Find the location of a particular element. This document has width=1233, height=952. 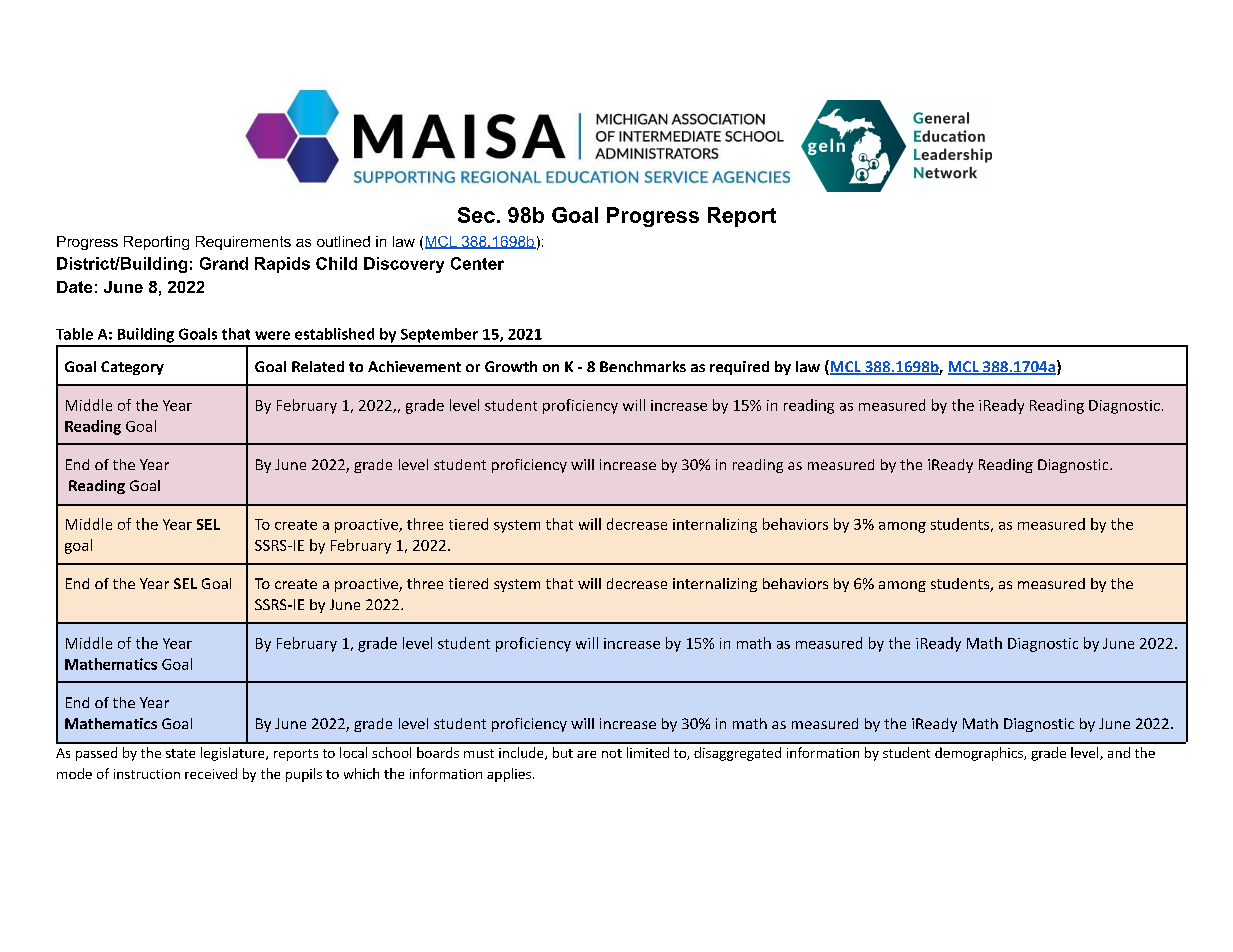

Growth is located at coordinates (511, 366).
